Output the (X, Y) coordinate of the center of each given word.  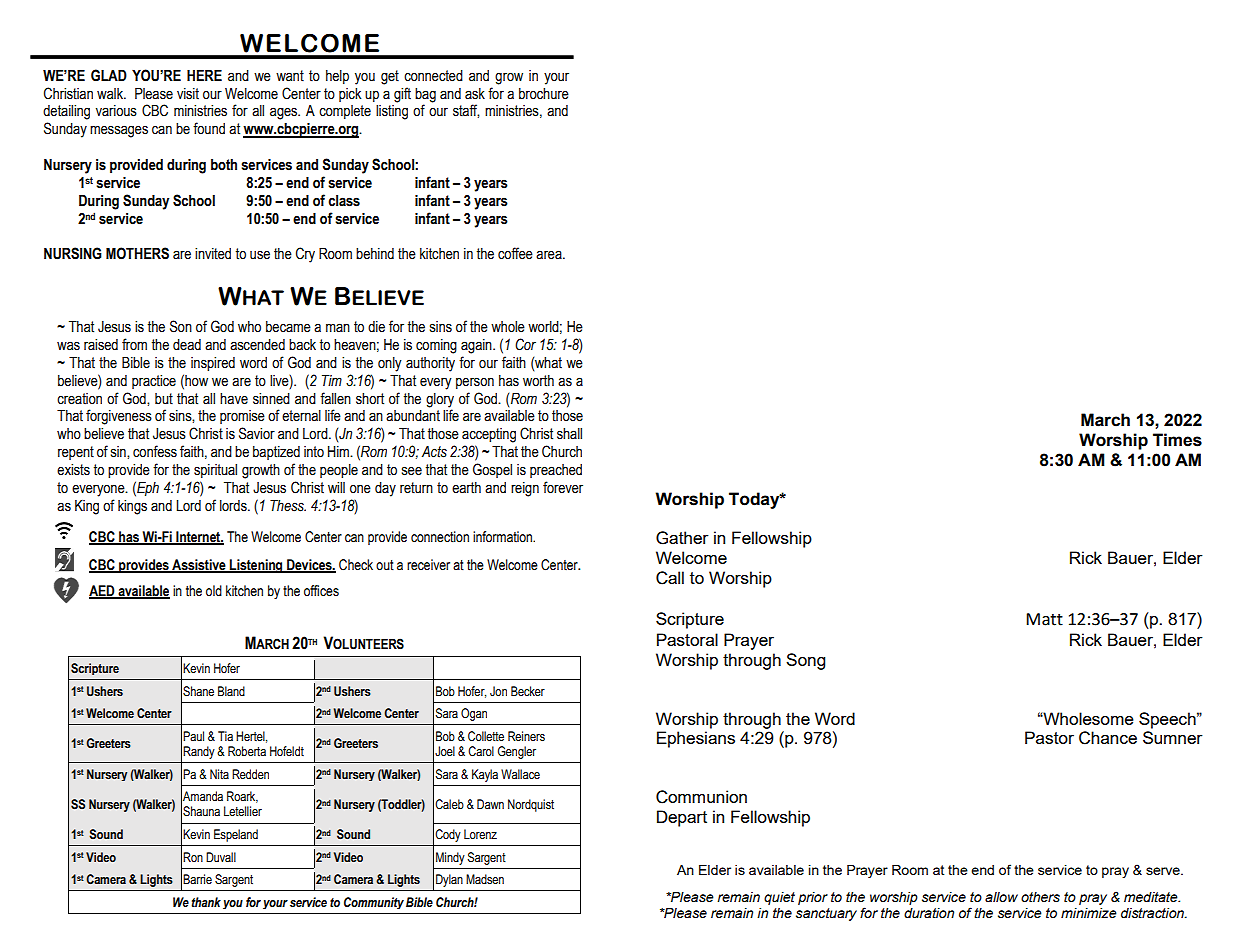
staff (466, 111)
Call (670, 578)
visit (188, 94)
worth (538, 381)
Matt (1044, 619)
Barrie (197, 879)
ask (475, 94)
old (214, 591)
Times (1177, 440)
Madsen (485, 879)
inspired (213, 364)
